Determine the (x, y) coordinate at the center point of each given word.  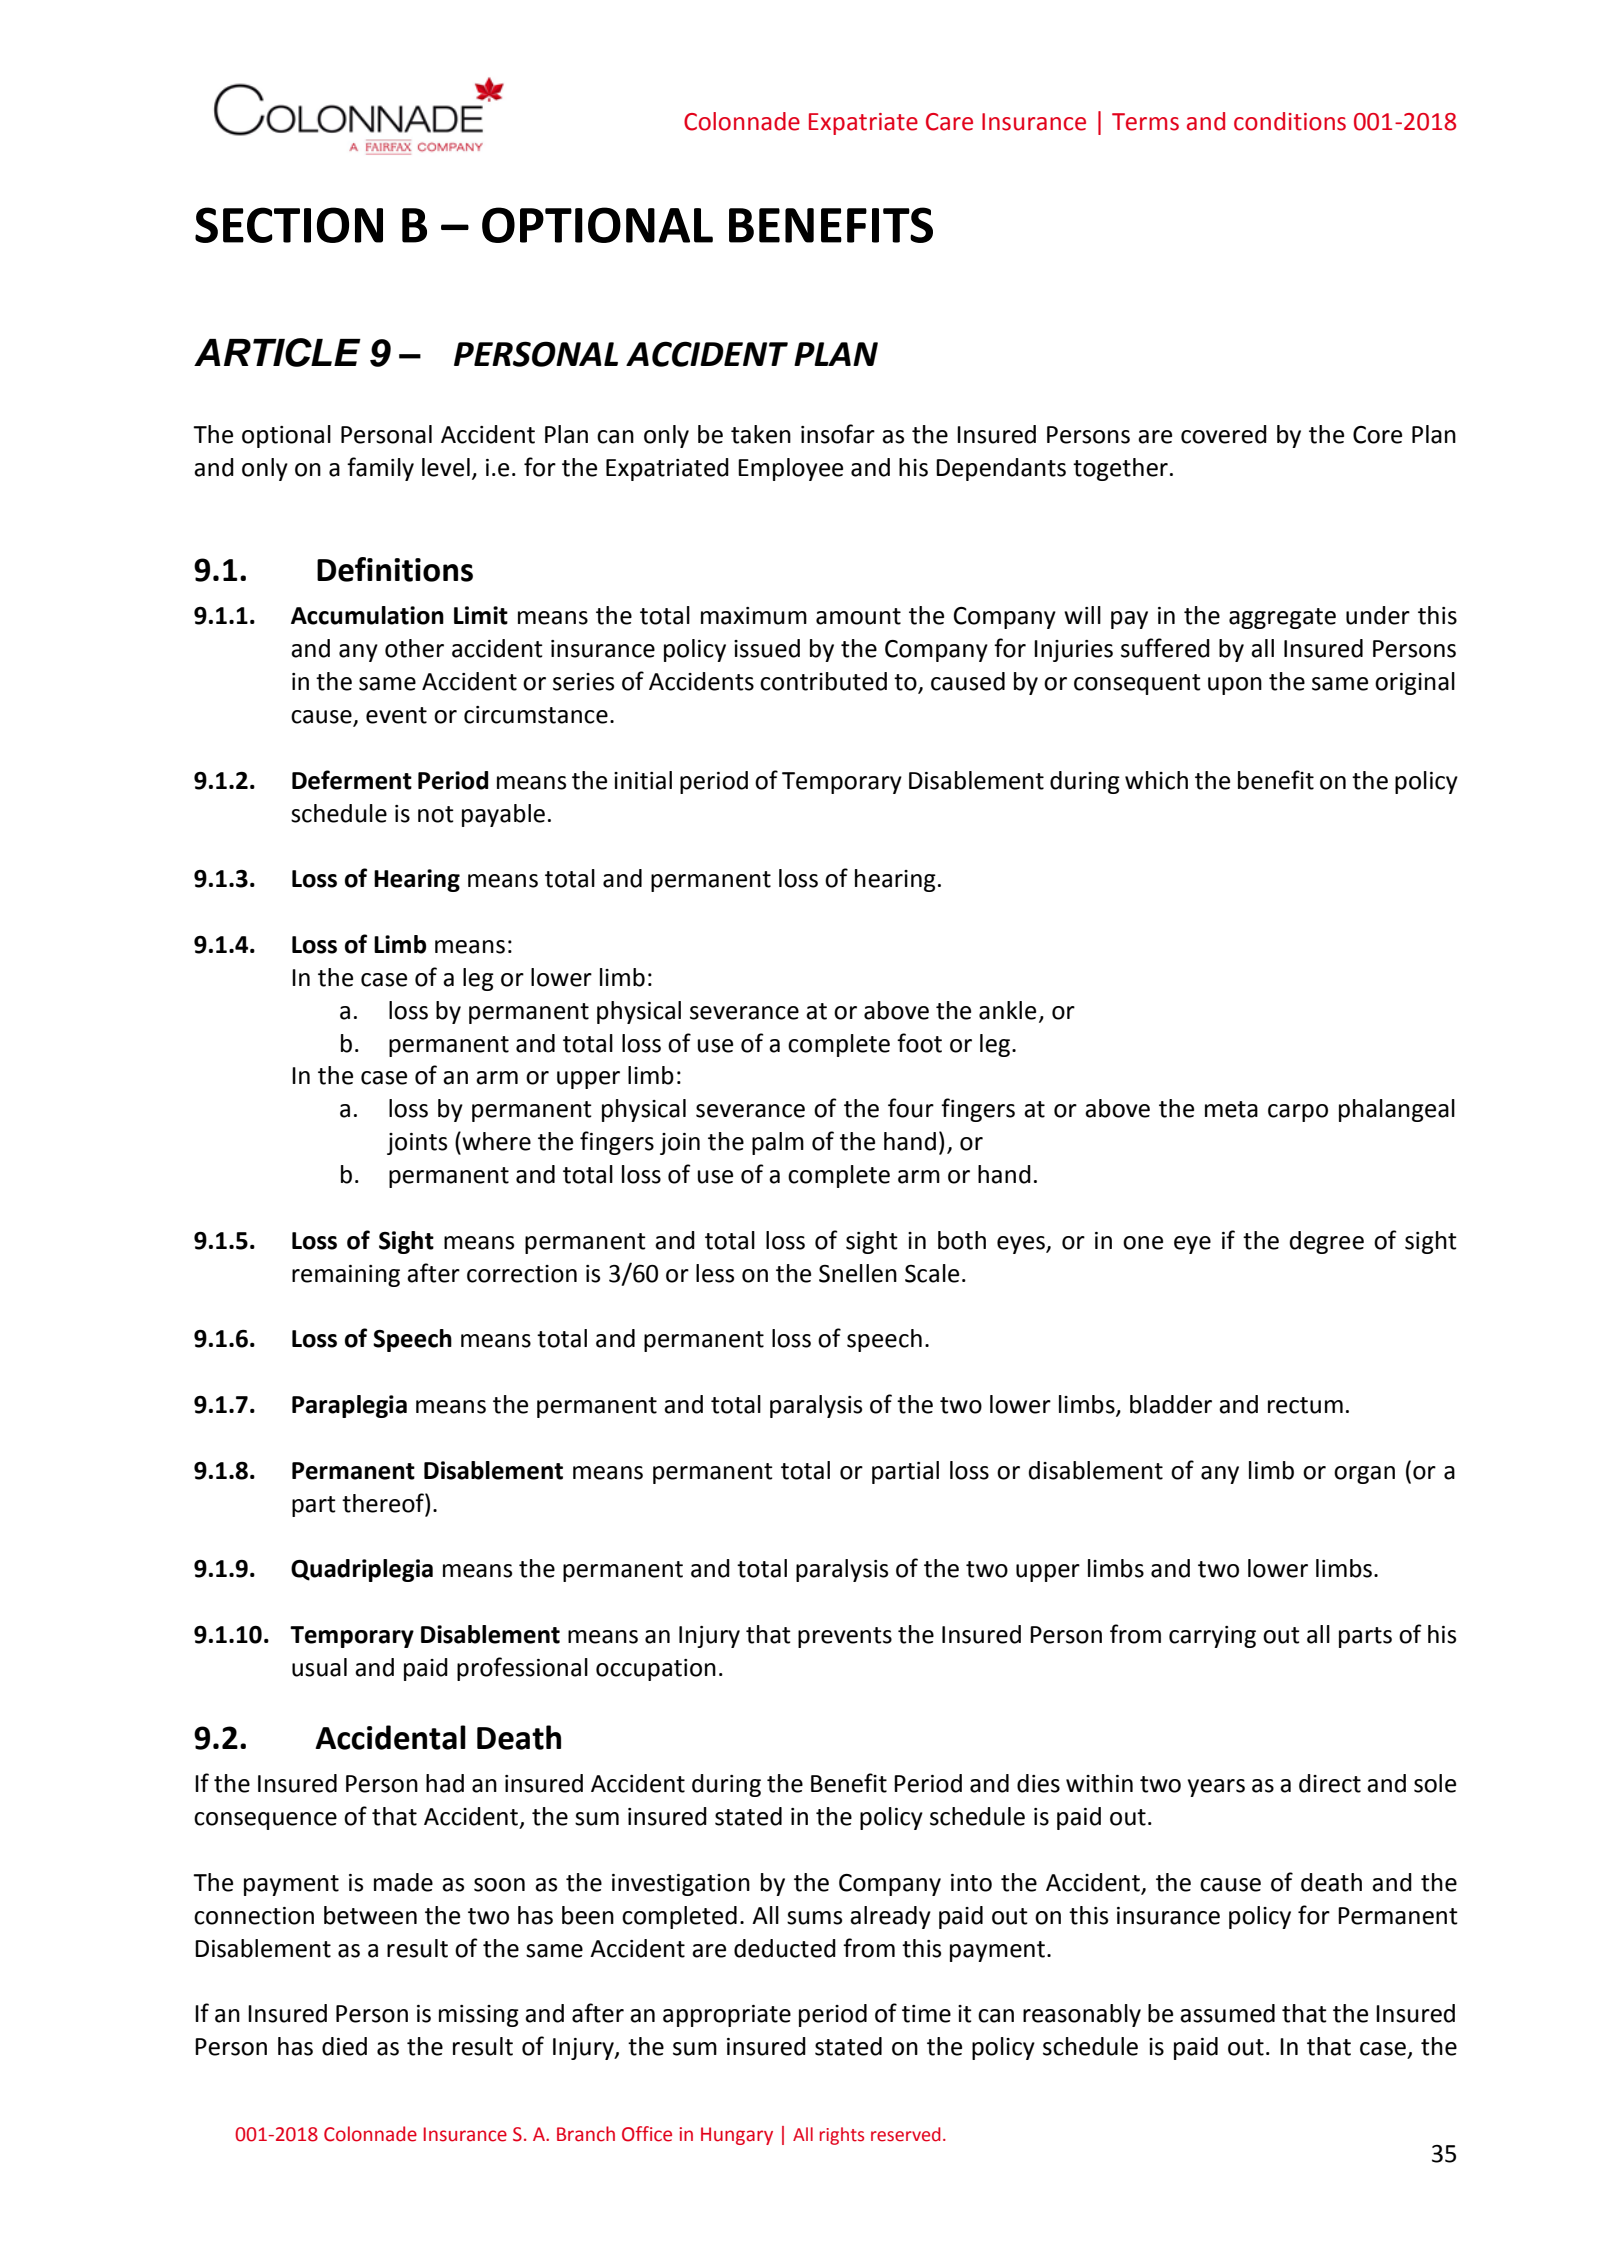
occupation (656, 1670)
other (414, 648)
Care (949, 122)
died (344, 2046)
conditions (1290, 121)
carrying (1212, 1637)
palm (778, 1143)
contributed (823, 681)
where (495, 1141)
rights (842, 2136)
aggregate (1282, 618)
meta (1231, 1109)
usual (319, 1667)
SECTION (289, 225)
